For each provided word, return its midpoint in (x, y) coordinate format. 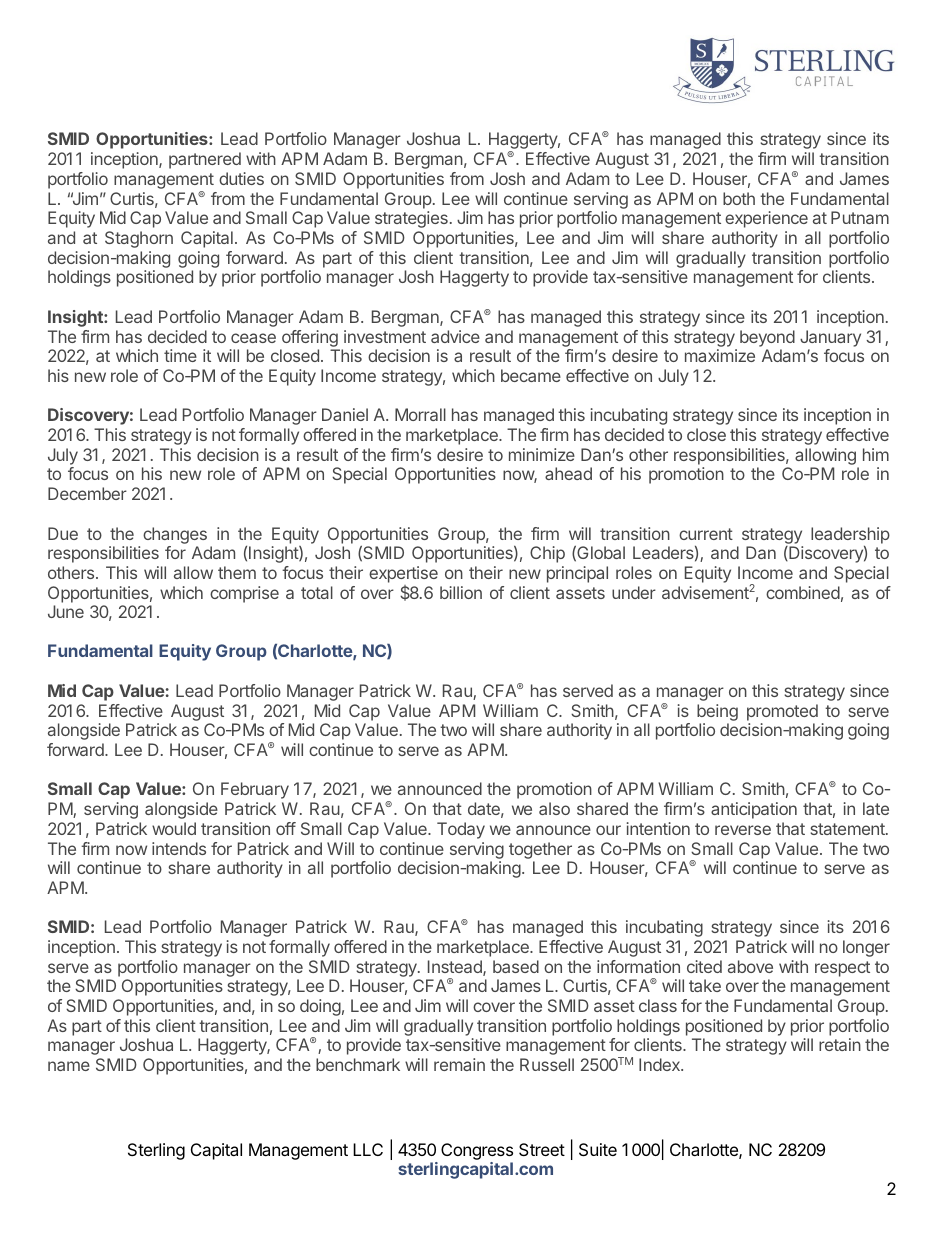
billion (461, 592)
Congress (477, 1151)
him (876, 454)
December (87, 493)
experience (766, 219)
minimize (542, 454)
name (69, 1066)
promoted (782, 712)
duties (241, 178)
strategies (411, 219)
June (66, 611)
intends (179, 848)
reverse (743, 830)
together (540, 850)
